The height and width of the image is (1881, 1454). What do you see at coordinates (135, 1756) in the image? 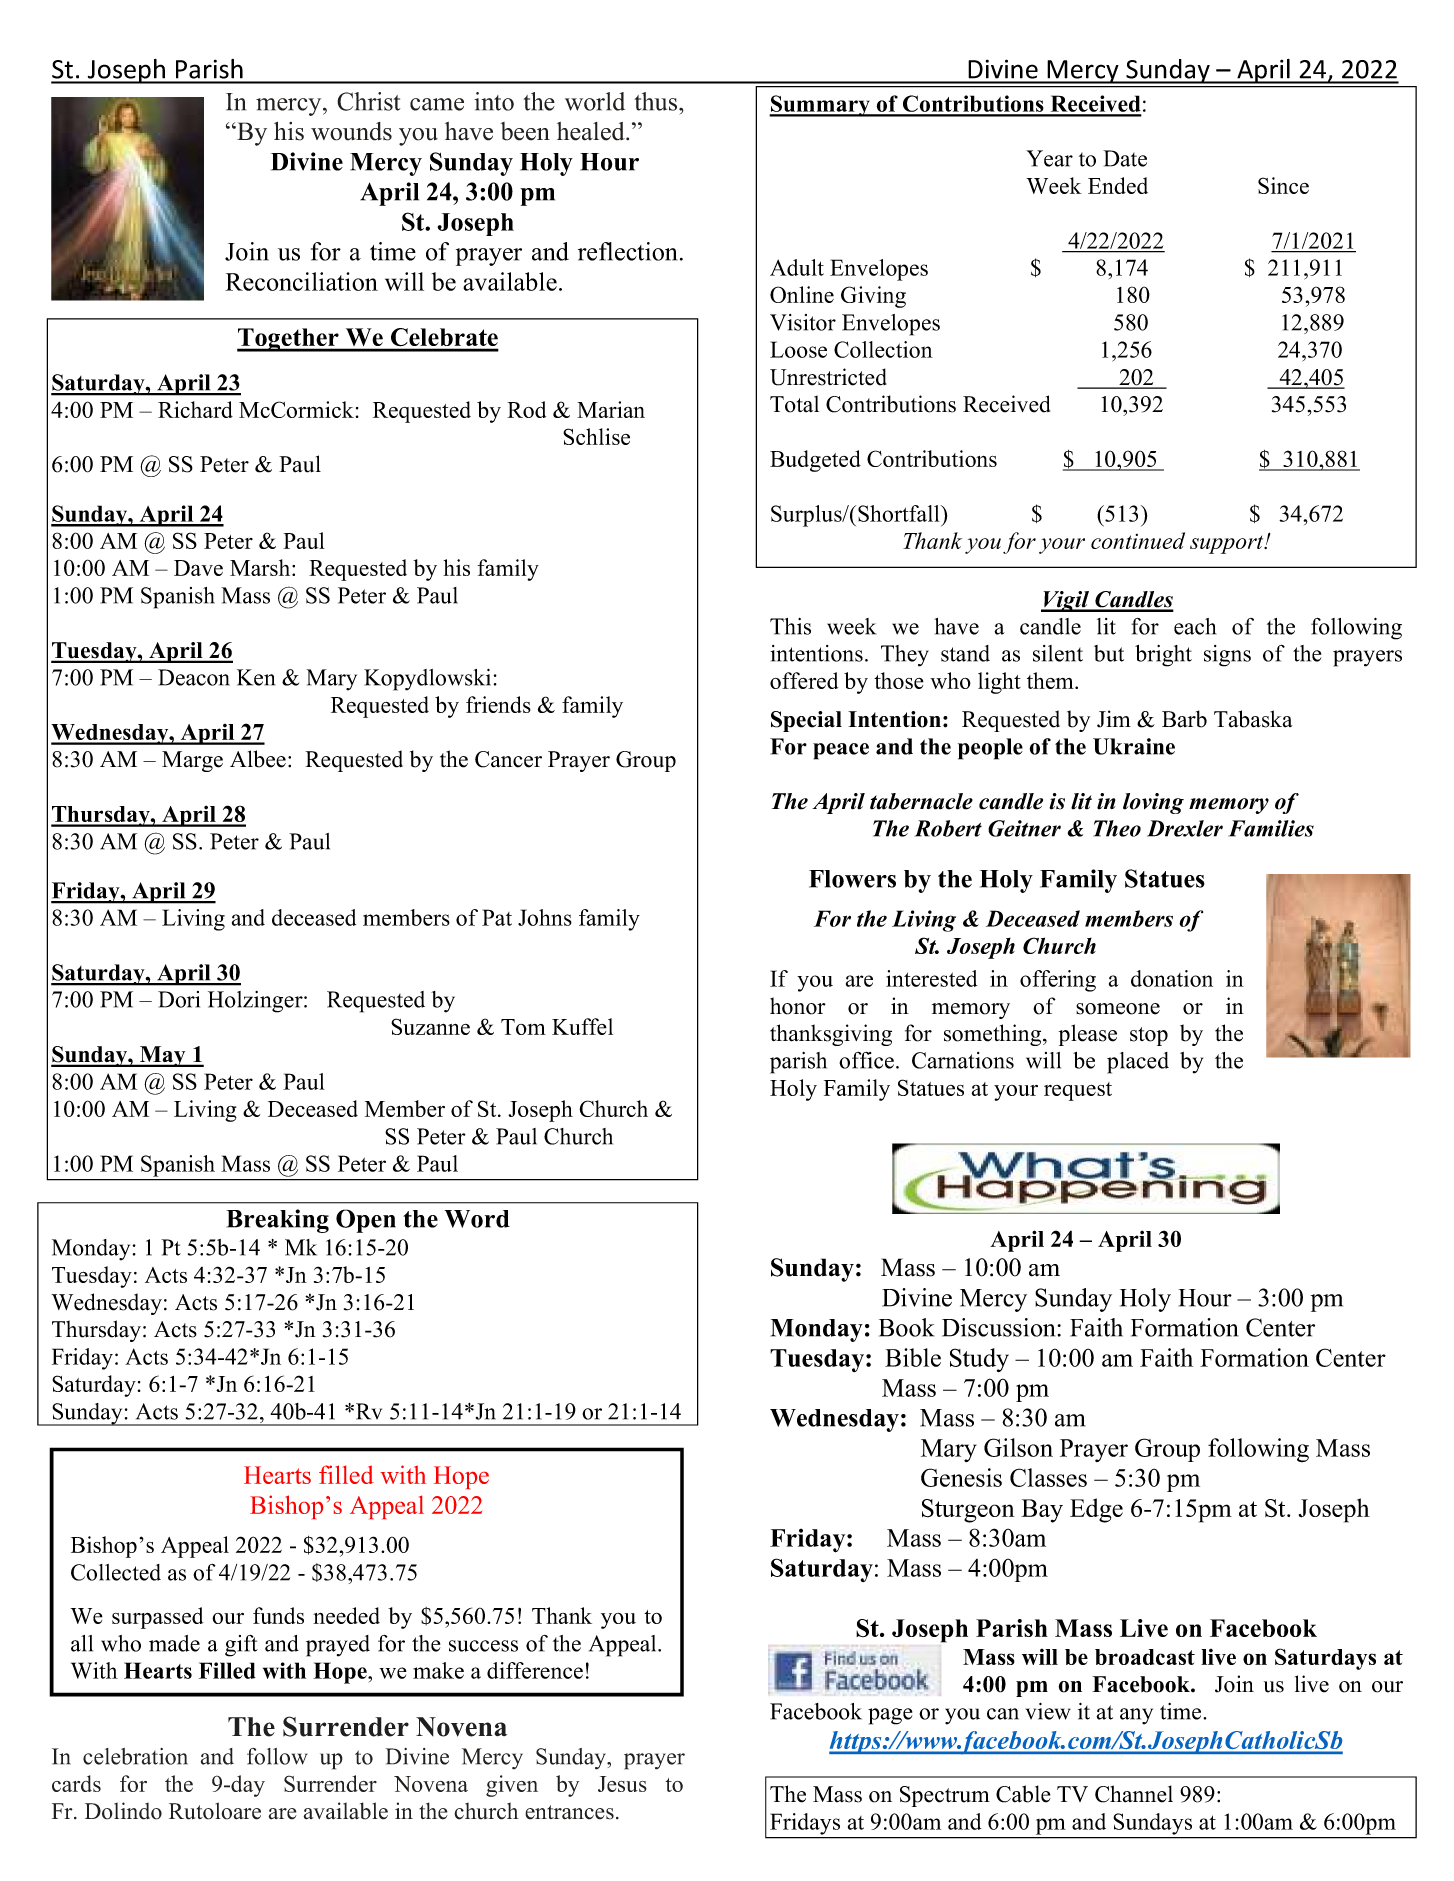
I see `celebration` at bounding box center [135, 1756].
